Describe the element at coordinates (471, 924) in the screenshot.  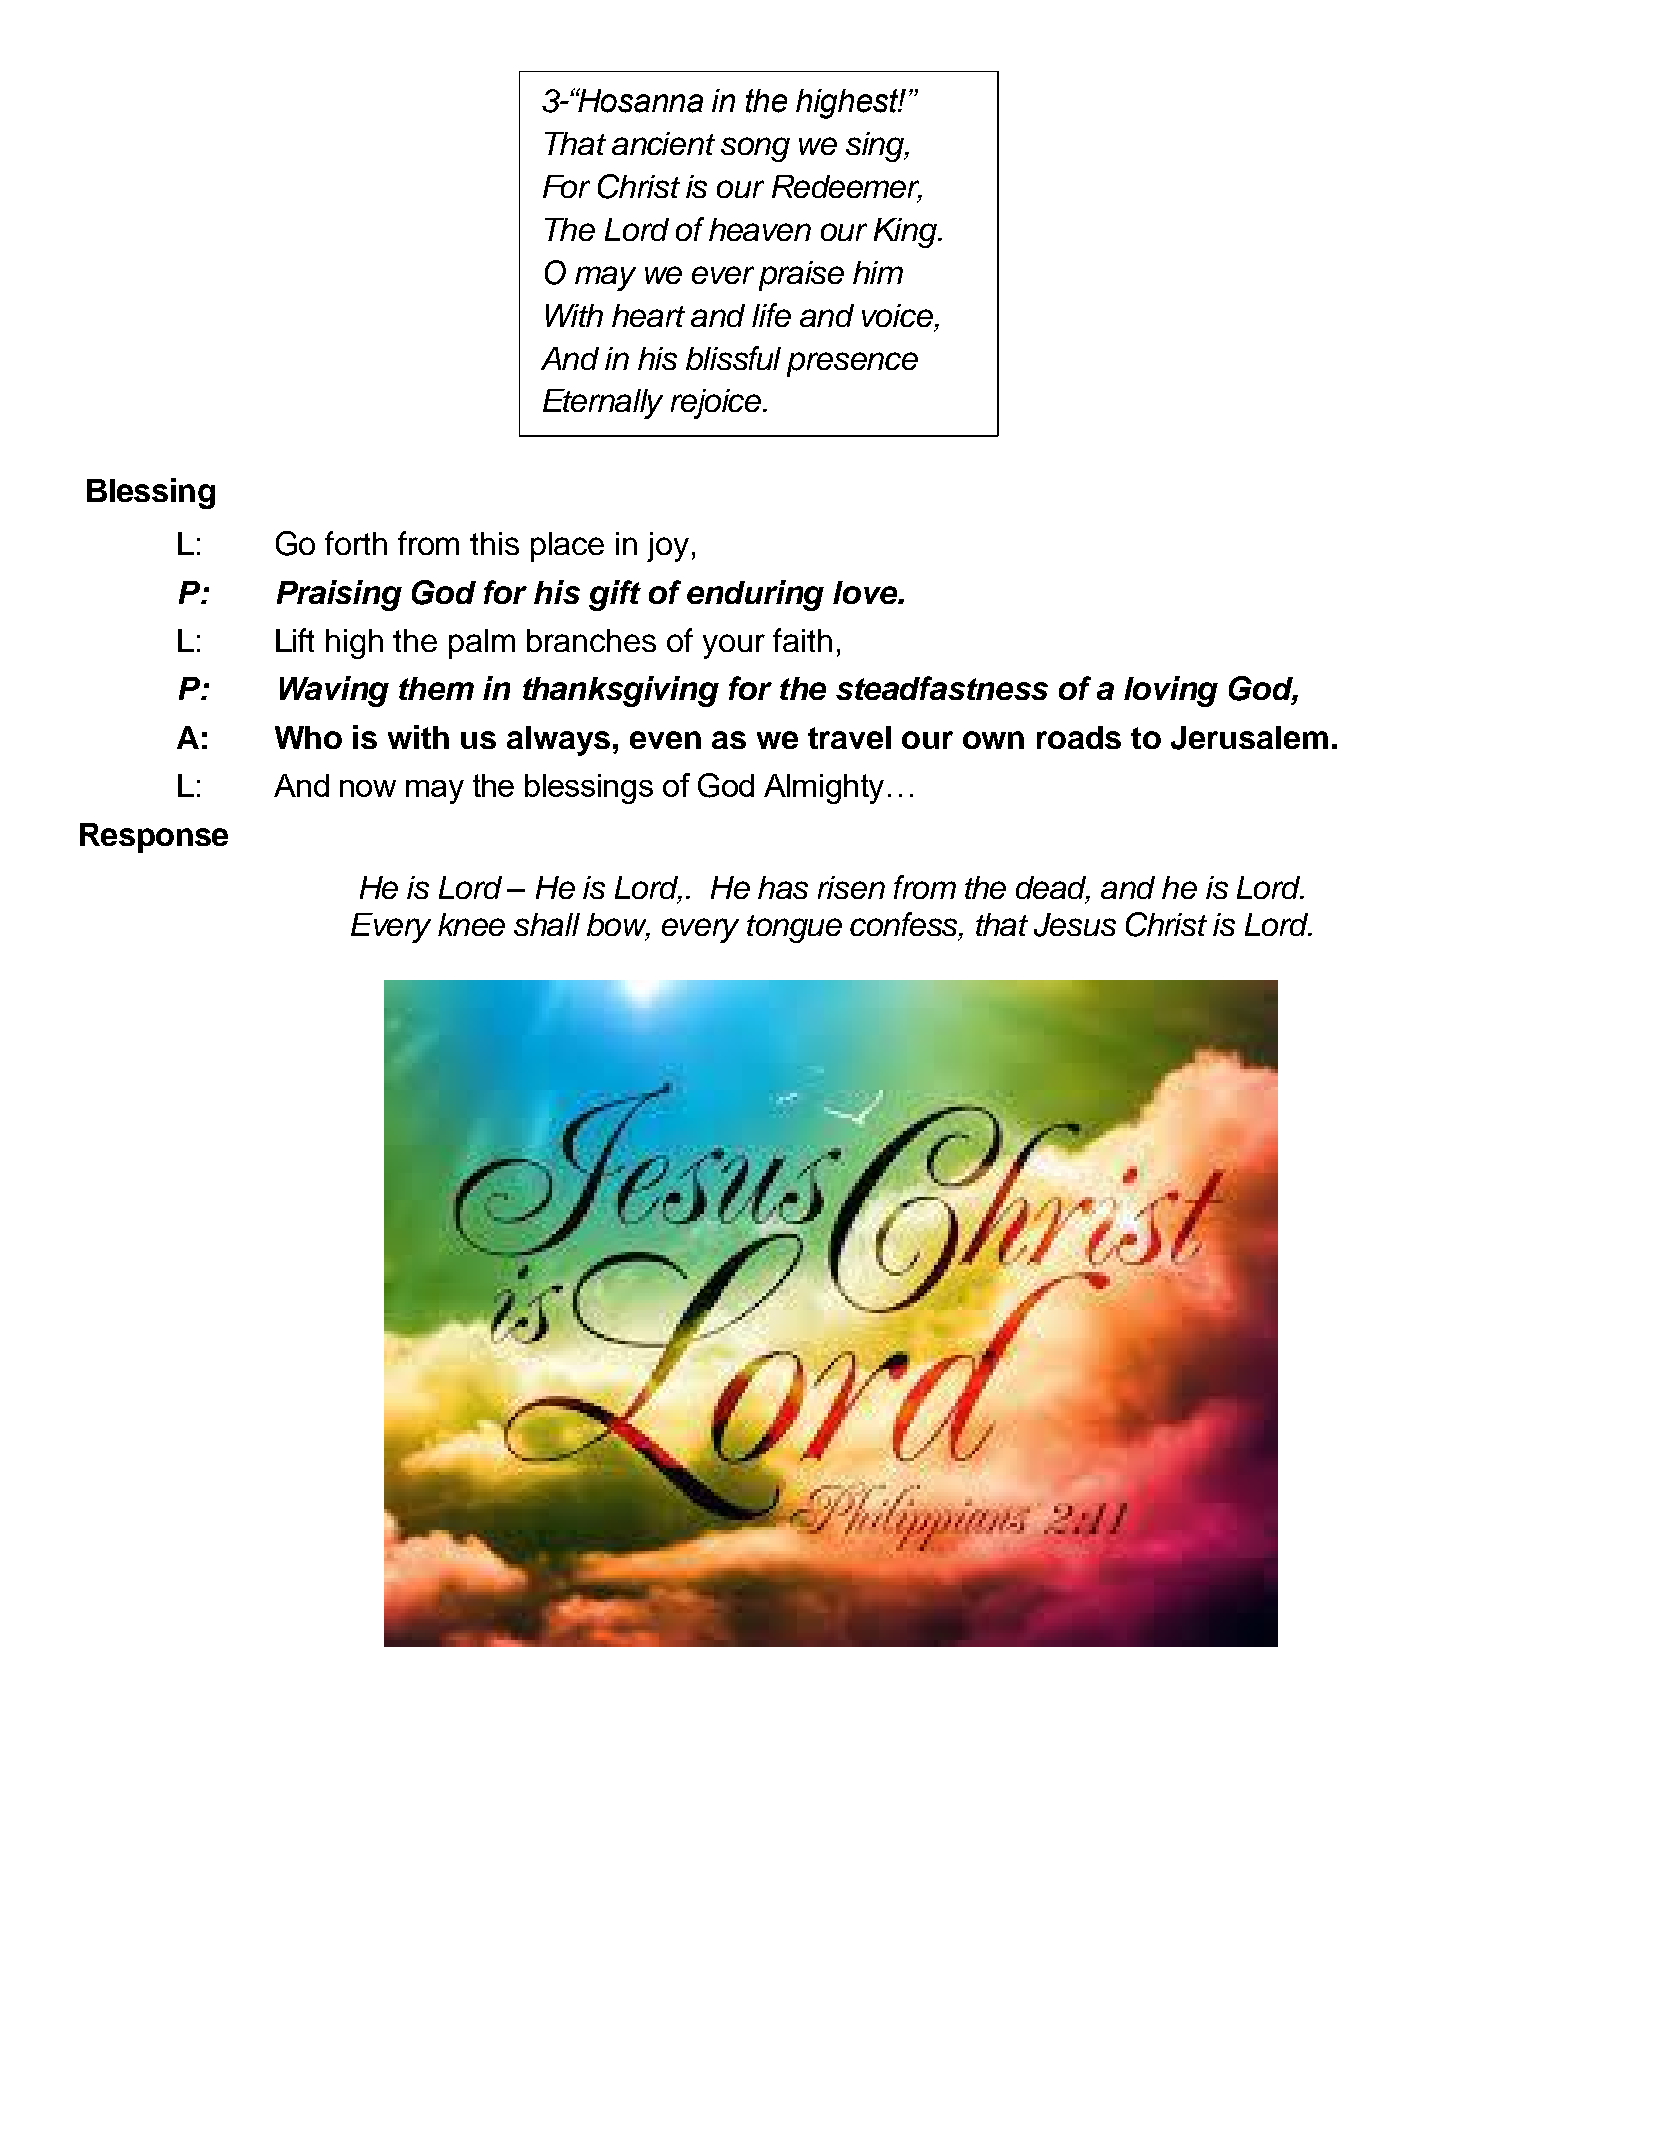
I see `knee` at that location.
